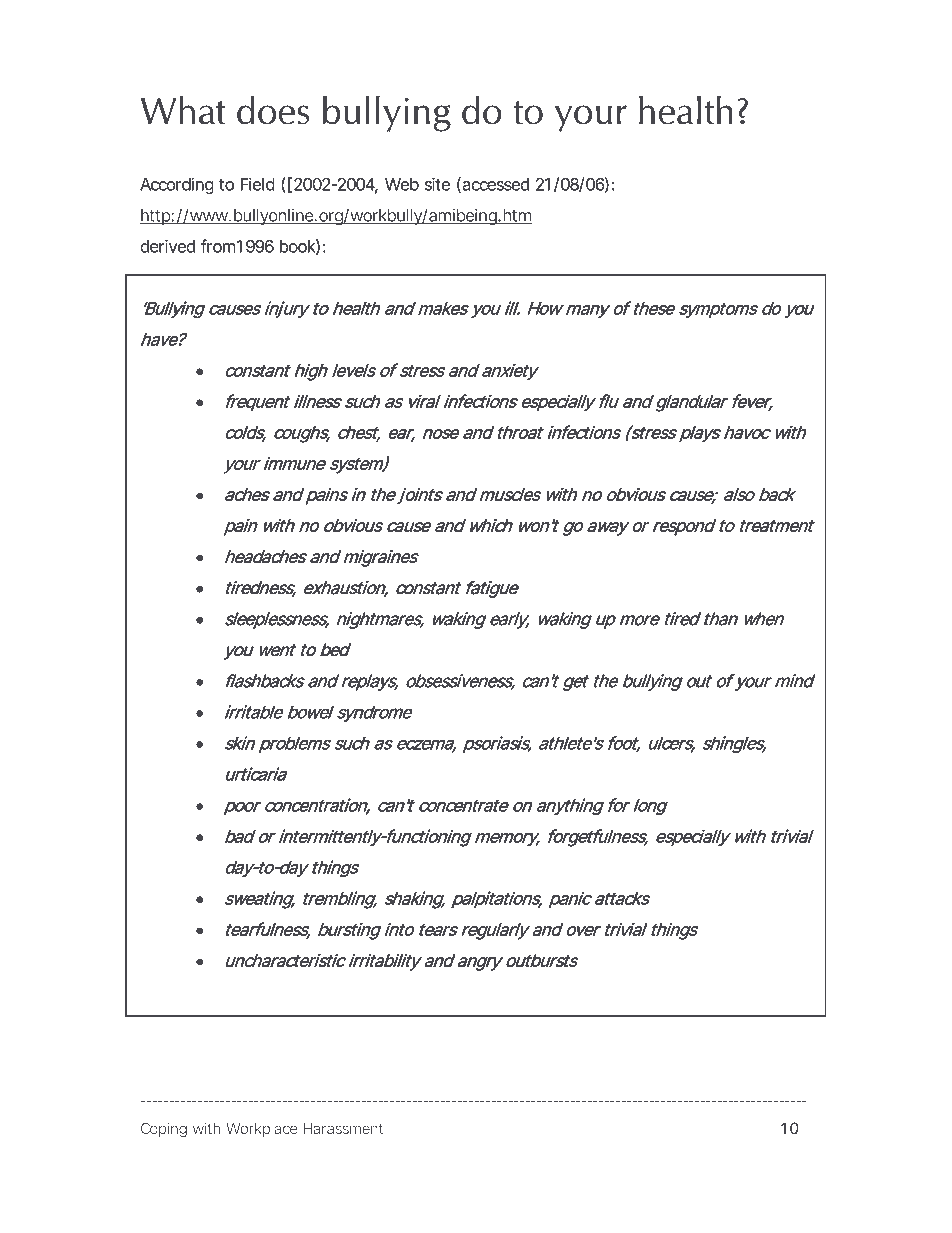 This screenshot has width=952, height=1233. What do you see at coordinates (164, 1130) in the screenshot?
I see `Coping` at bounding box center [164, 1130].
